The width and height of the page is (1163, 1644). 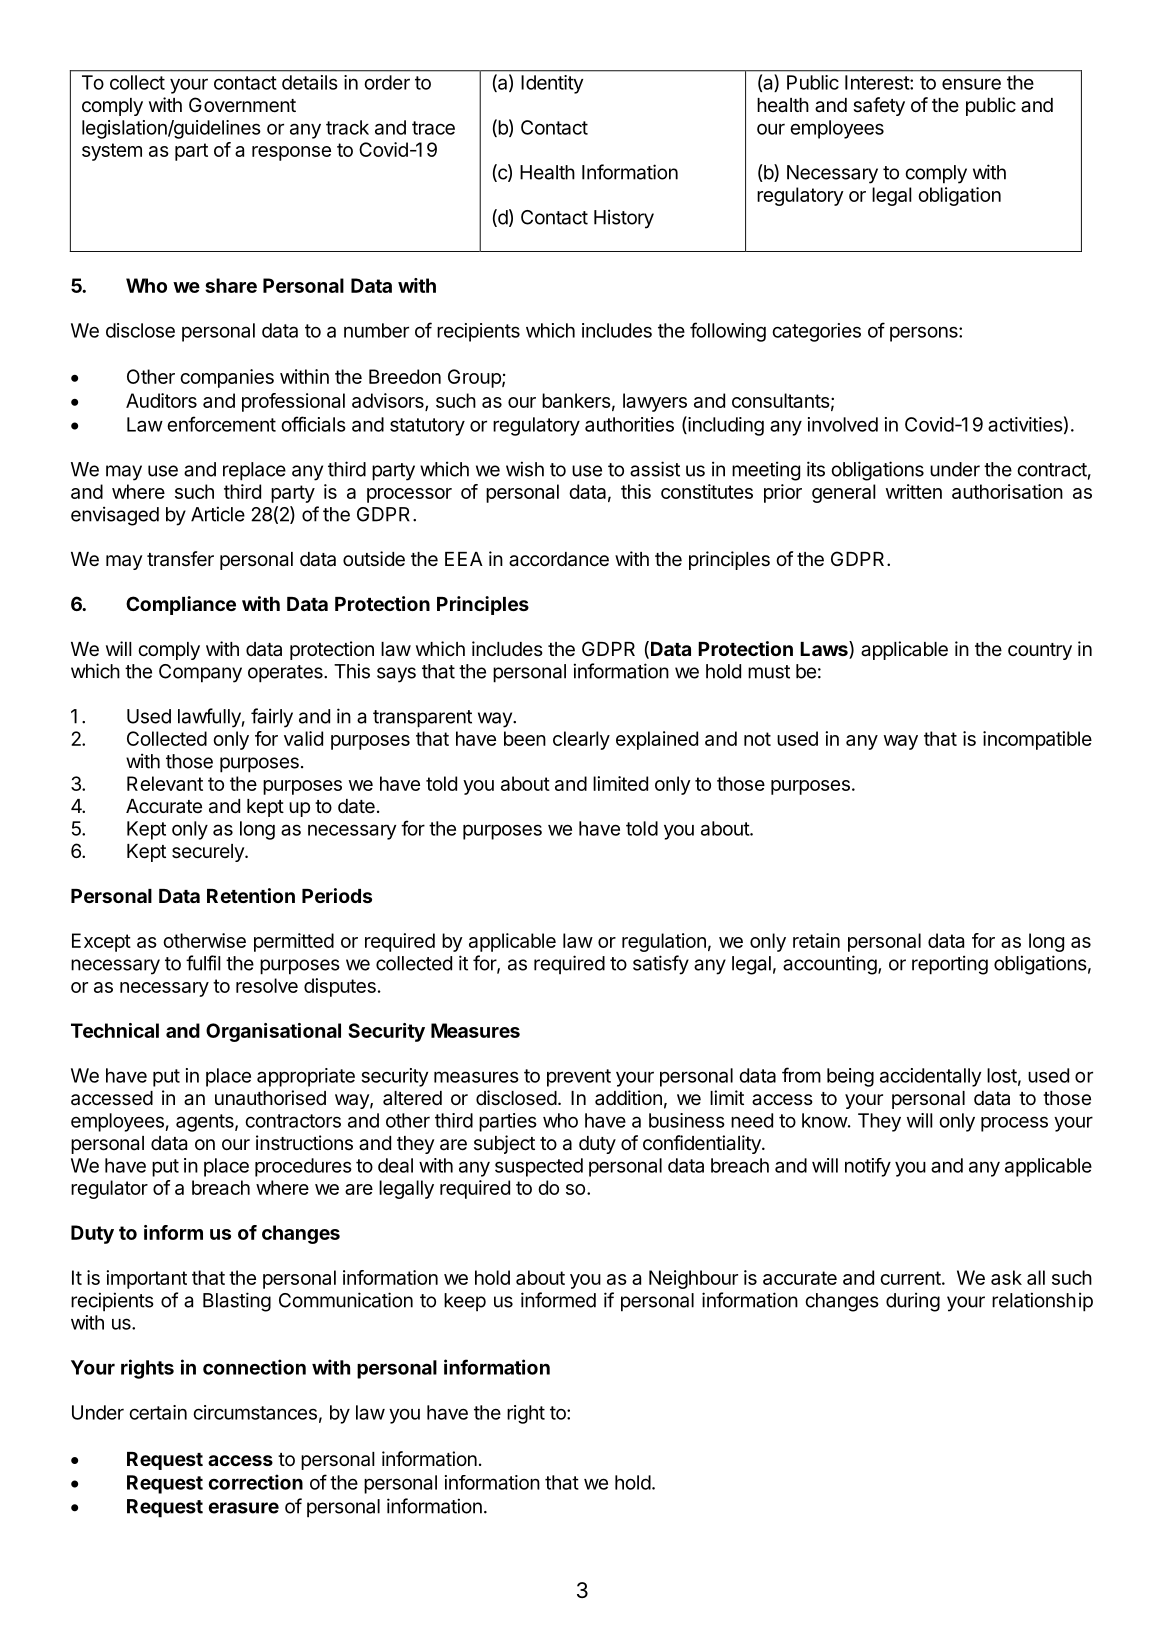 What do you see at coordinates (465, 1302) in the page?
I see `keep` at bounding box center [465, 1302].
